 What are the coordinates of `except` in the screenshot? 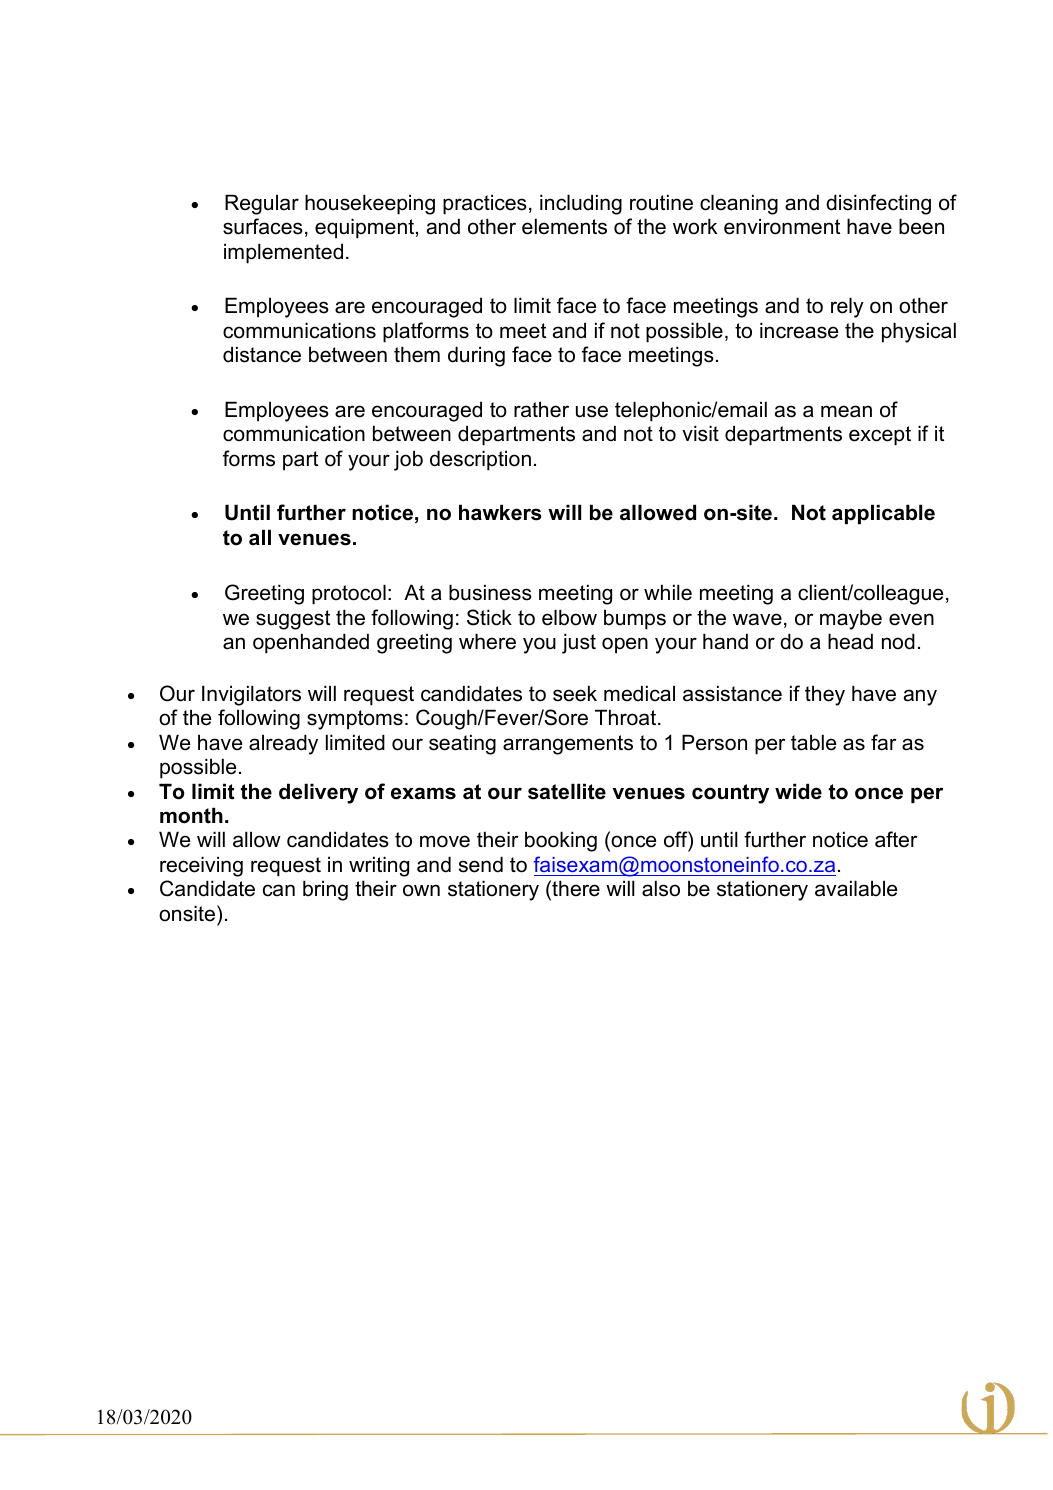 It's located at (880, 436).
